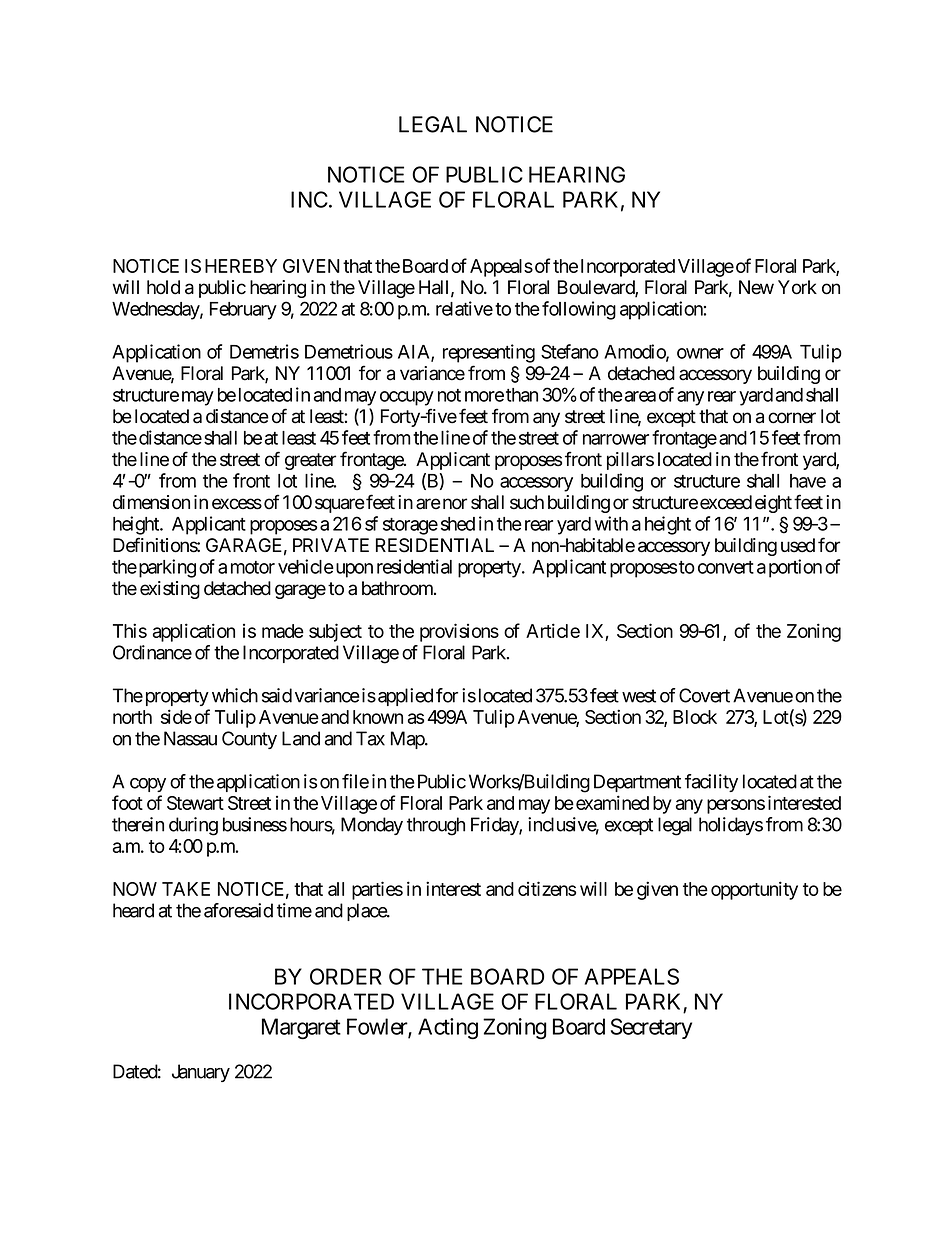 The image size is (952, 1233). Describe the element at coordinates (195, 803) in the screenshot. I see `Stewart` at that location.
